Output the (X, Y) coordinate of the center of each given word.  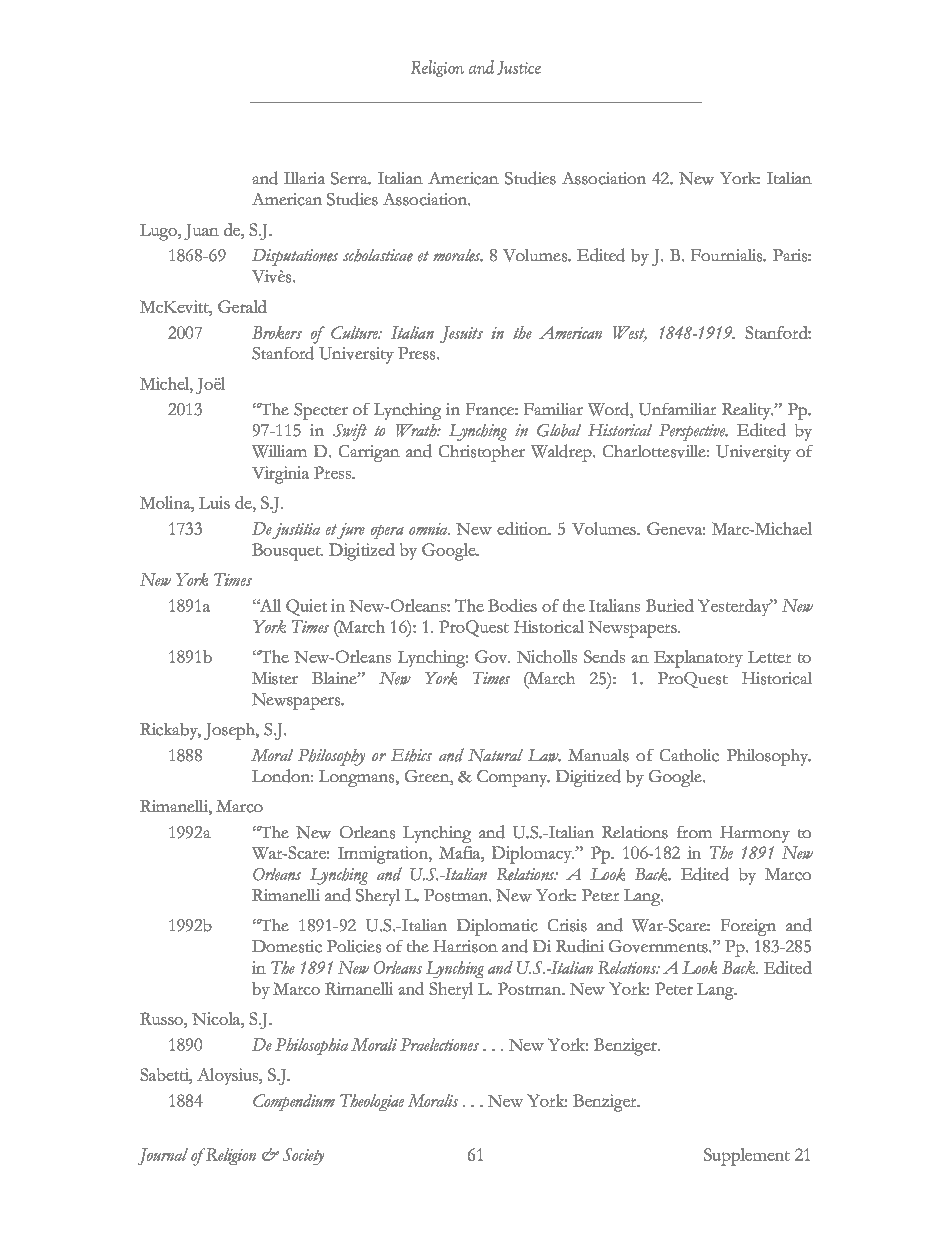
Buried (670, 605)
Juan (201, 232)
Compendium (294, 1102)
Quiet (306, 607)
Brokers (277, 332)
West (630, 333)
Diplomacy (533, 855)
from (694, 832)
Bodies (512, 605)
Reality (747, 411)
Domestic (287, 946)
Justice (519, 68)
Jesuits (461, 334)
